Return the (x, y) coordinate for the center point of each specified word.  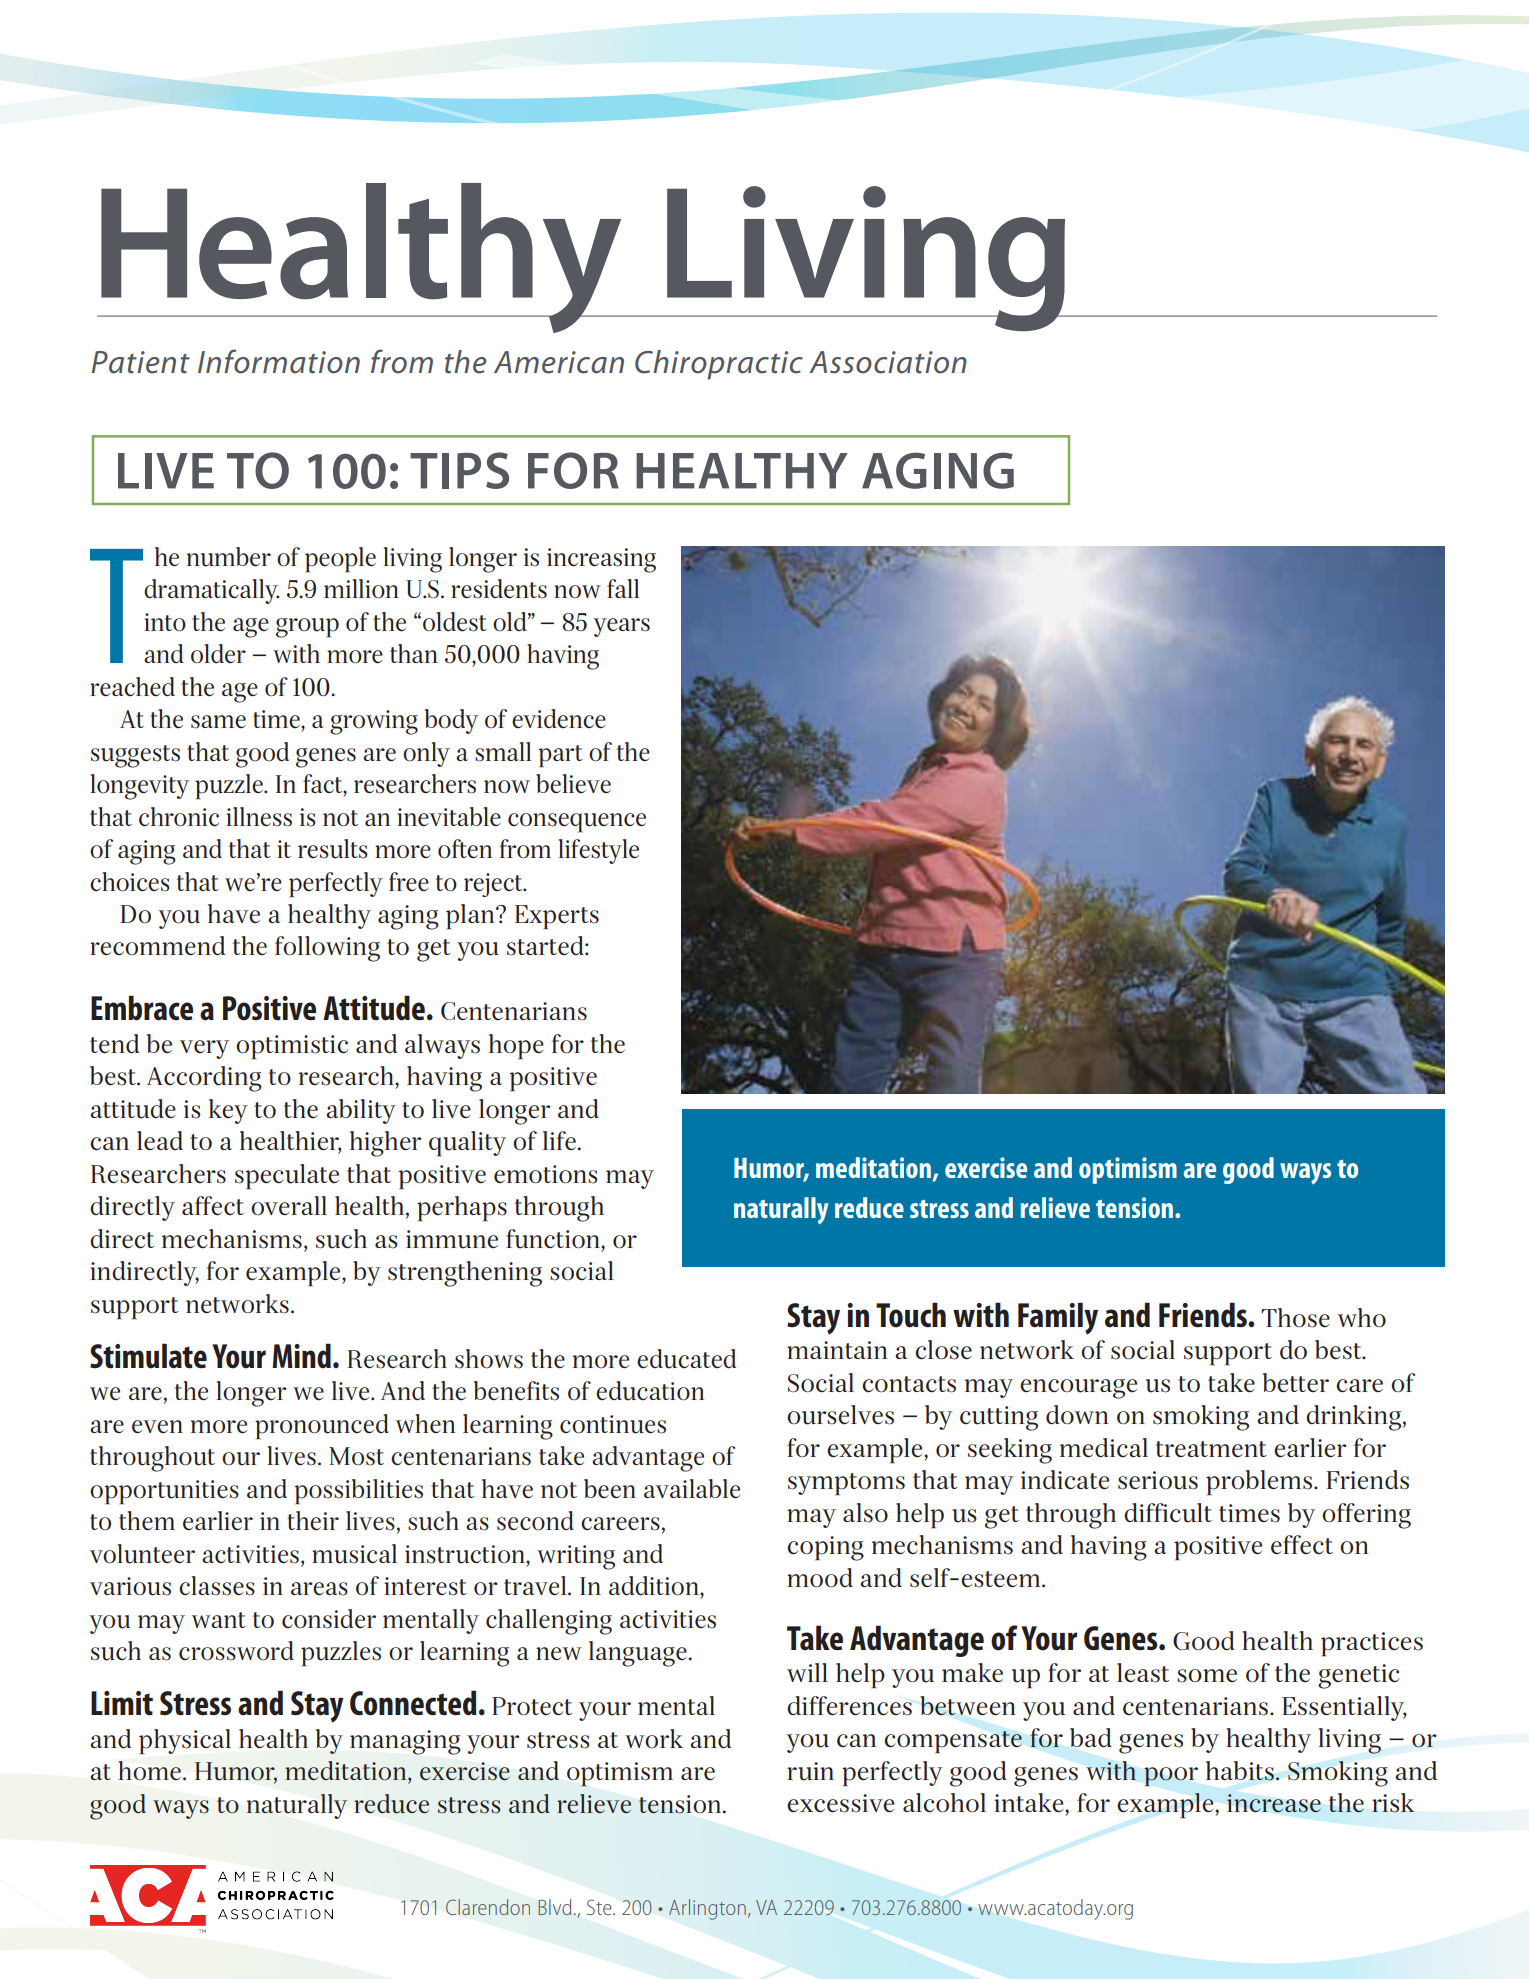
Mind (301, 1356)
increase (1274, 1803)
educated (686, 1359)
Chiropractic (719, 365)
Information (279, 361)
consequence (577, 823)
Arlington (707, 1909)
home (149, 1770)
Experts (557, 917)
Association (888, 362)
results (333, 849)
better (1296, 1383)
